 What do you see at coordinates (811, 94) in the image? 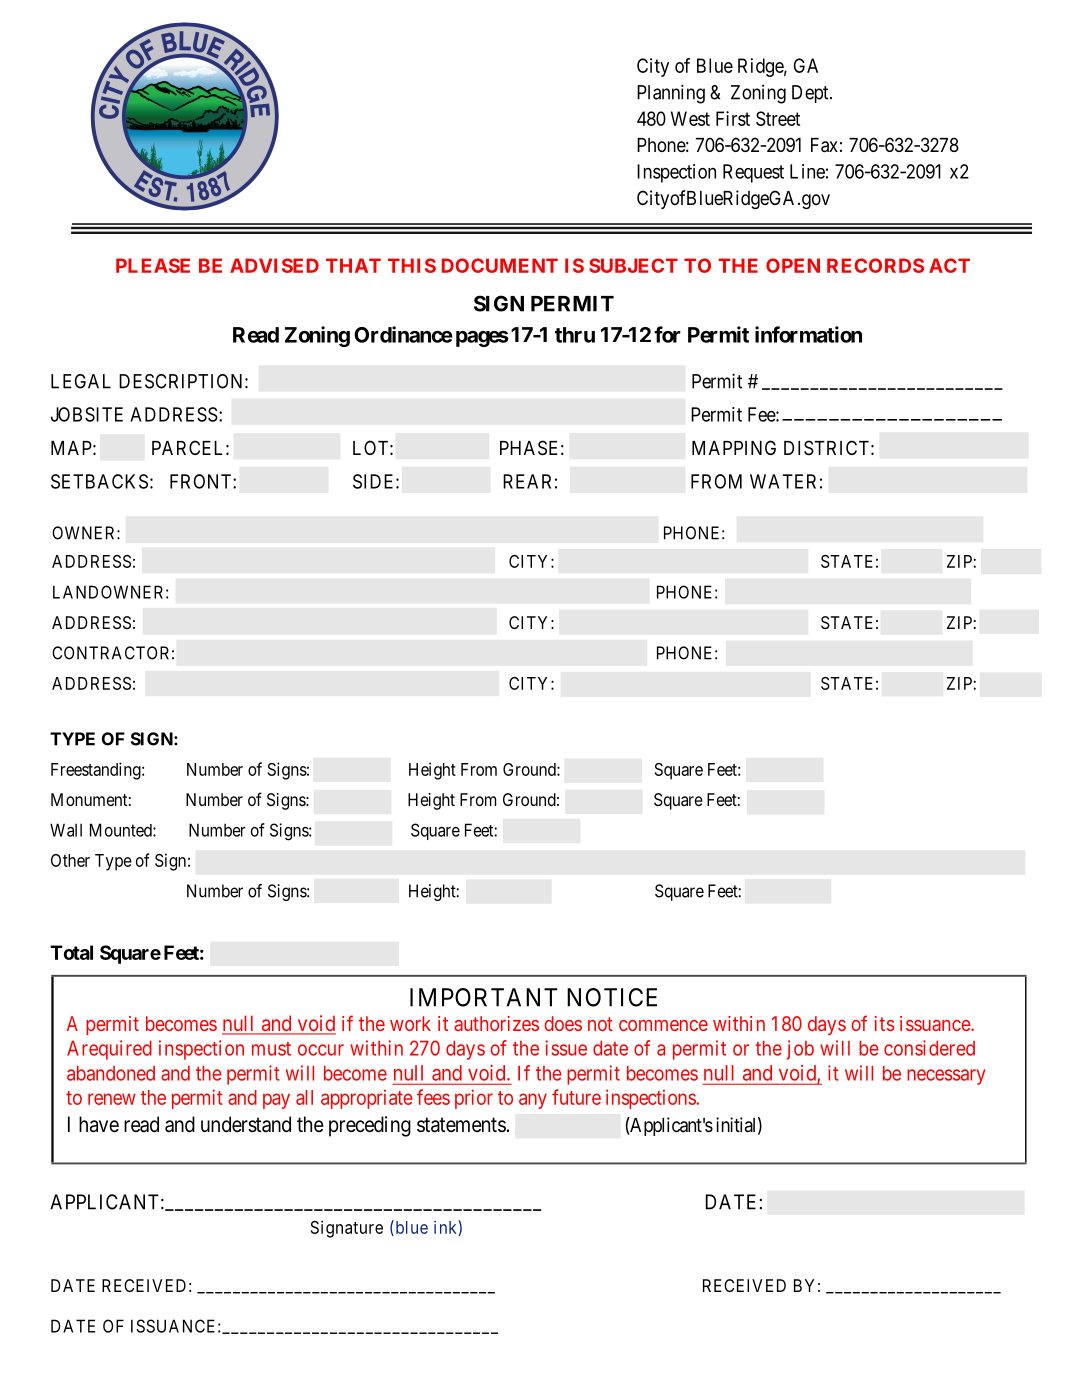
I see `Dept` at bounding box center [811, 94].
